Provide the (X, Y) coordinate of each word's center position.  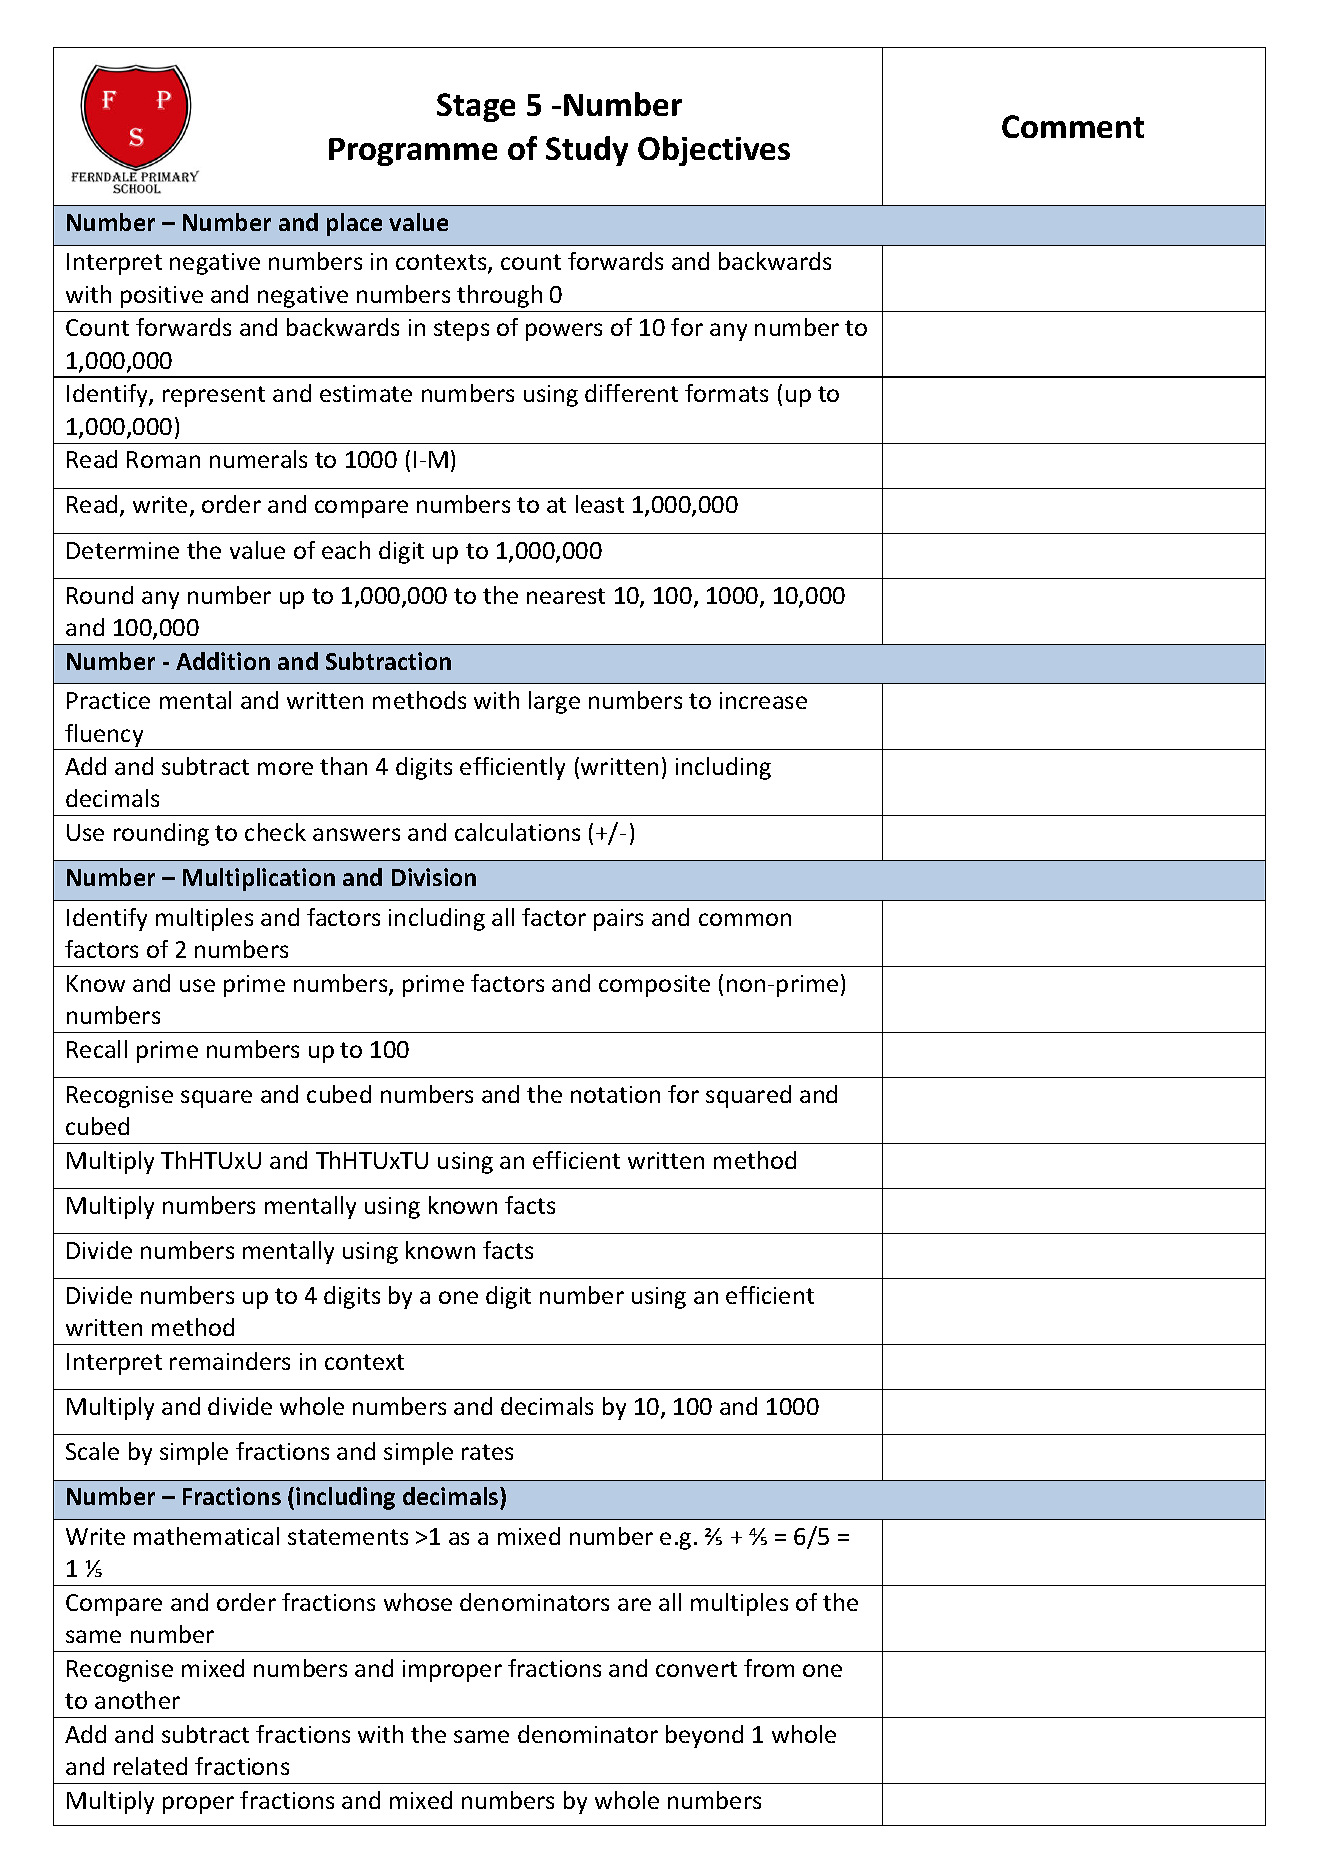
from (769, 1668)
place (354, 224)
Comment (1073, 126)
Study (587, 151)
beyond (704, 1736)
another (137, 1700)
